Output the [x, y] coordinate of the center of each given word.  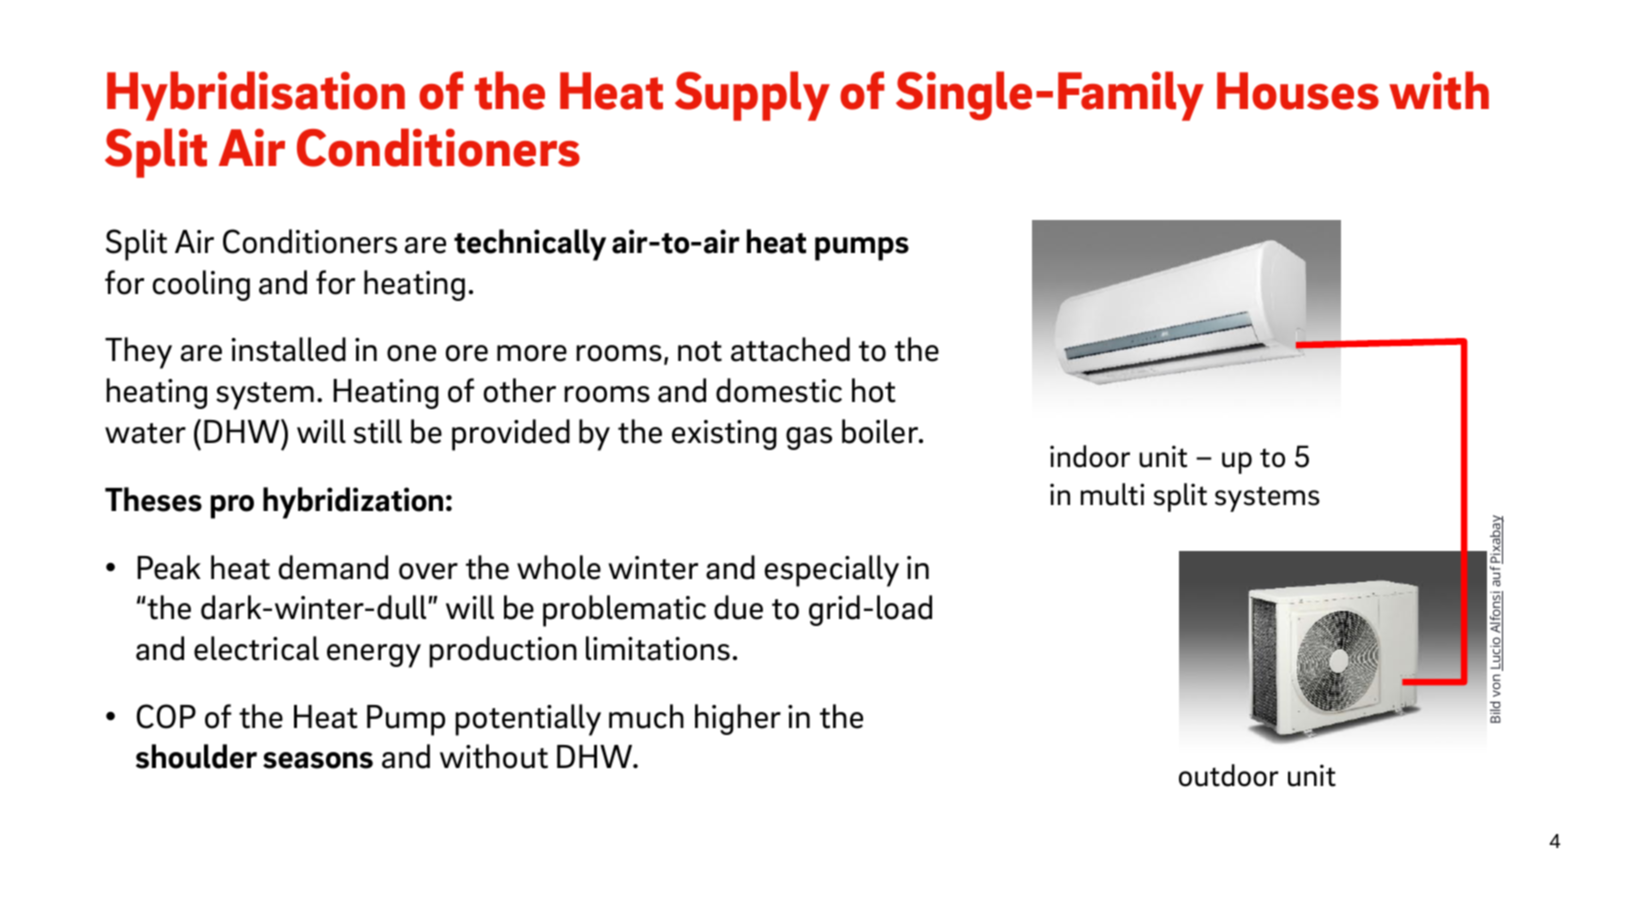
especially [832, 571]
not [700, 351]
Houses [1298, 91]
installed [288, 349]
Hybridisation [256, 96]
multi [1112, 494]
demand [333, 567]
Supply [752, 96]
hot [874, 390]
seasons [318, 760]
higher [738, 719]
